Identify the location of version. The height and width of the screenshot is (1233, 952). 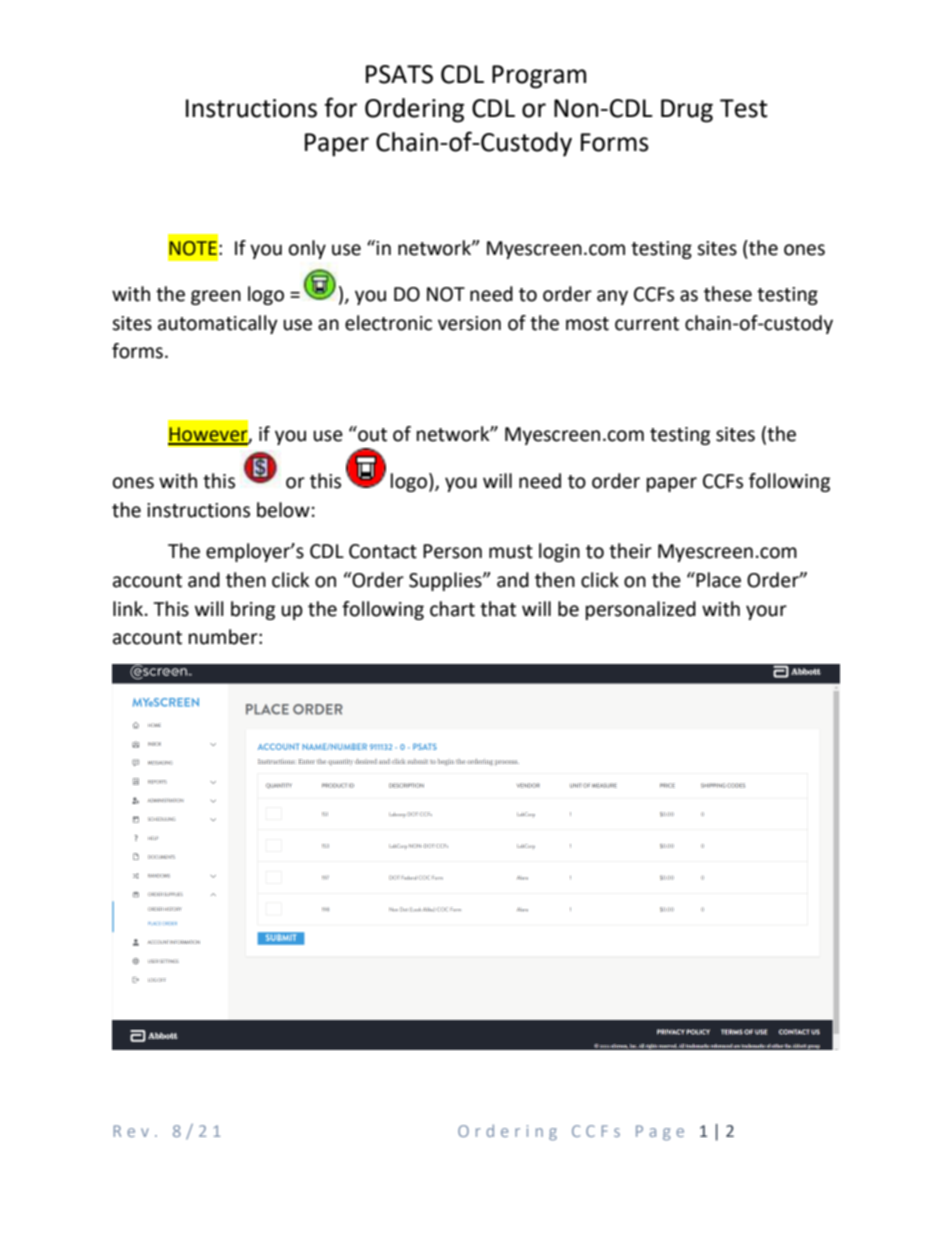
(469, 323).
